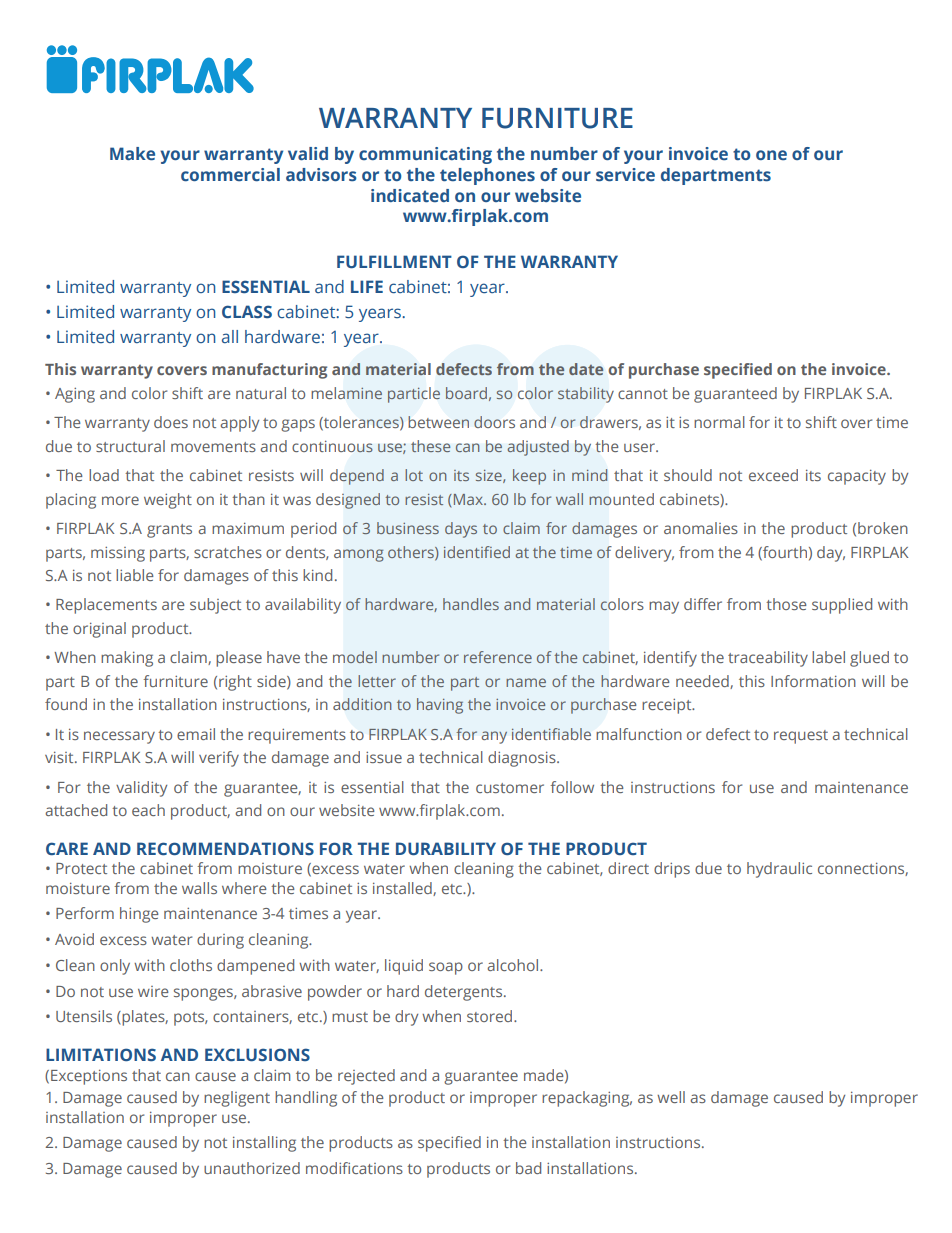 Image resolution: width=952 pixels, height=1233 pixels. Describe the element at coordinates (498, 657) in the screenshot. I see `reference` at that location.
